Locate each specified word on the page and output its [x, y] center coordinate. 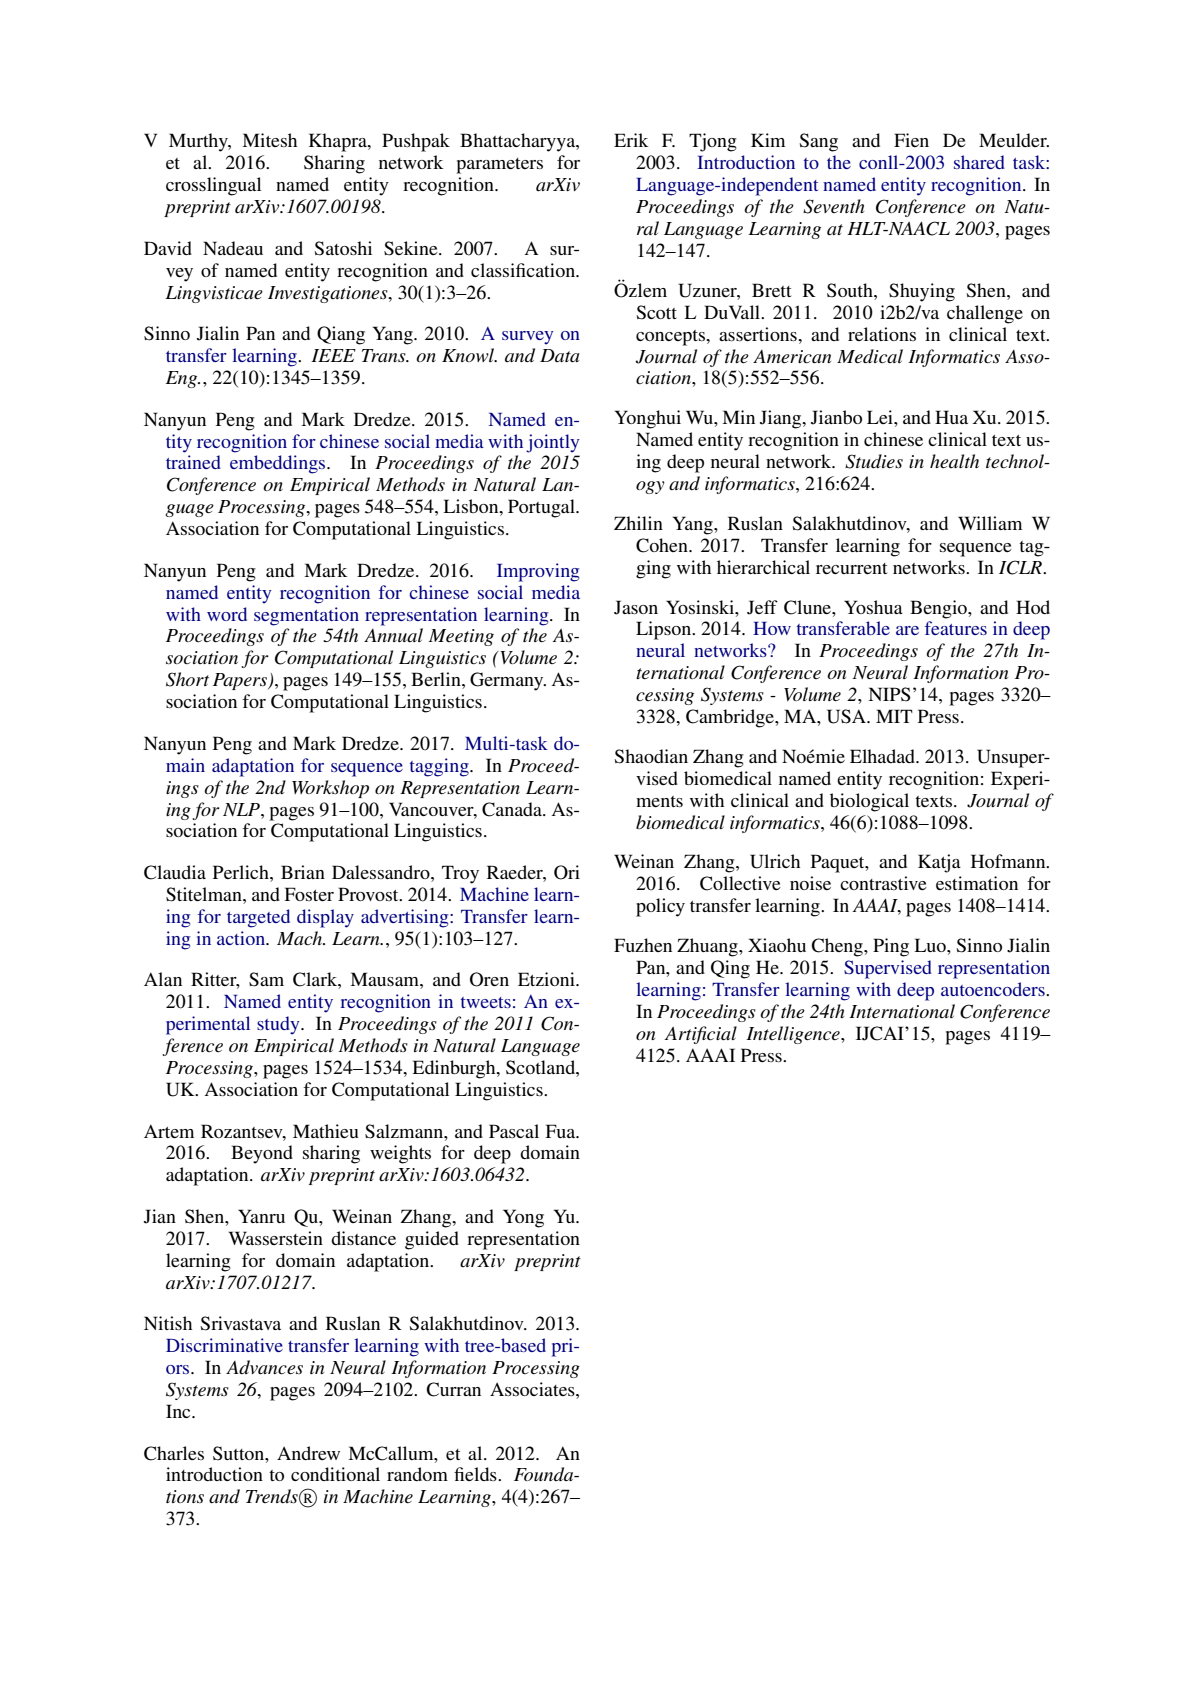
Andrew [308, 1453]
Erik [631, 140]
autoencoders [994, 989]
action [242, 938]
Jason [636, 607]
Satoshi [343, 248]
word [227, 614]
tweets [486, 1002]
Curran [453, 1389]
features [956, 628]
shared [979, 162]
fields [476, 1474]
